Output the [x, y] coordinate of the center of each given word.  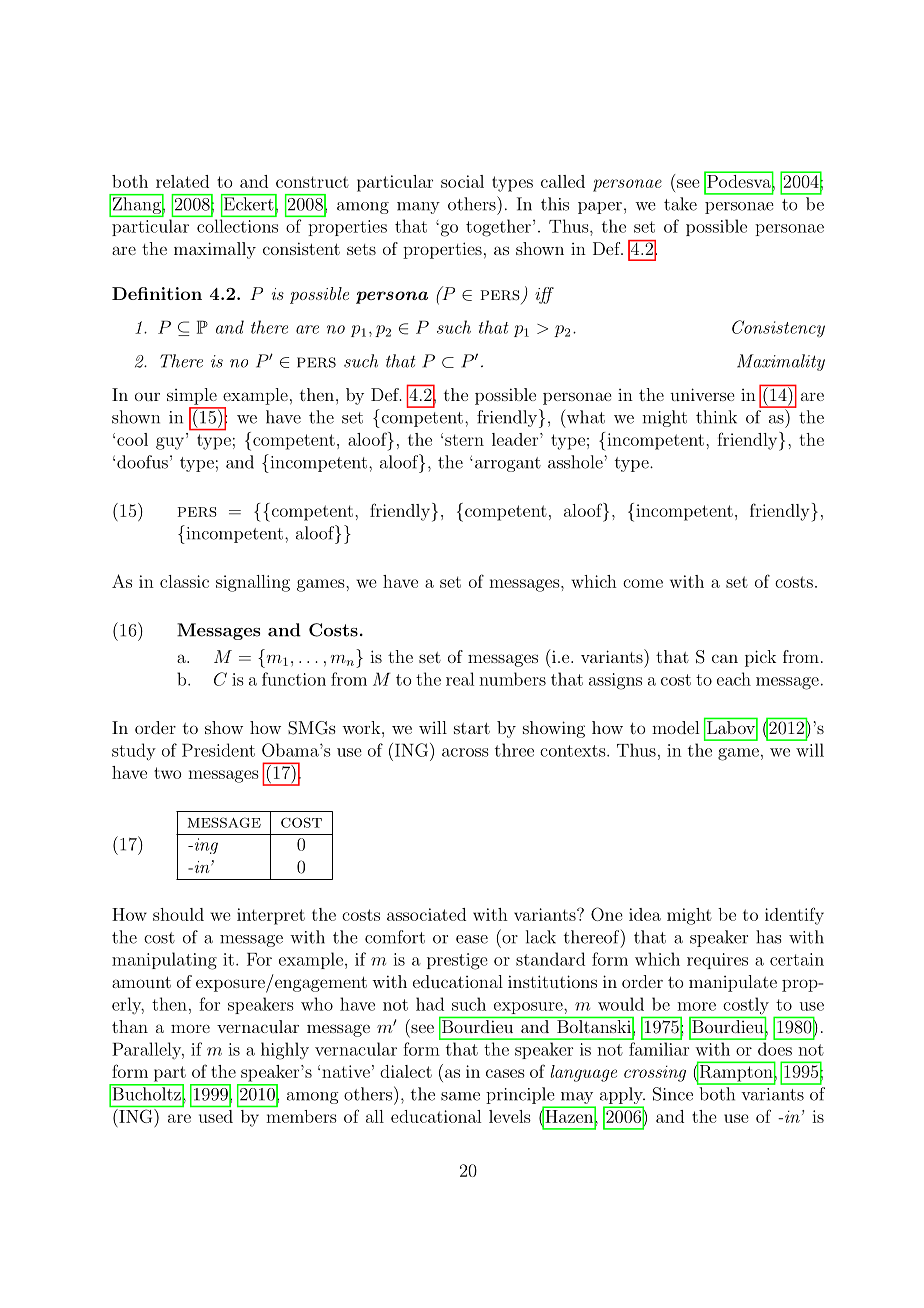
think [716, 417]
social [462, 181]
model [675, 727]
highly [285, 1051]
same [460, 1096]
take [680, 204]
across [465, 752]
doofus [142, 462]
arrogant [506, 464]
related [182, 181]
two [168, 773]
